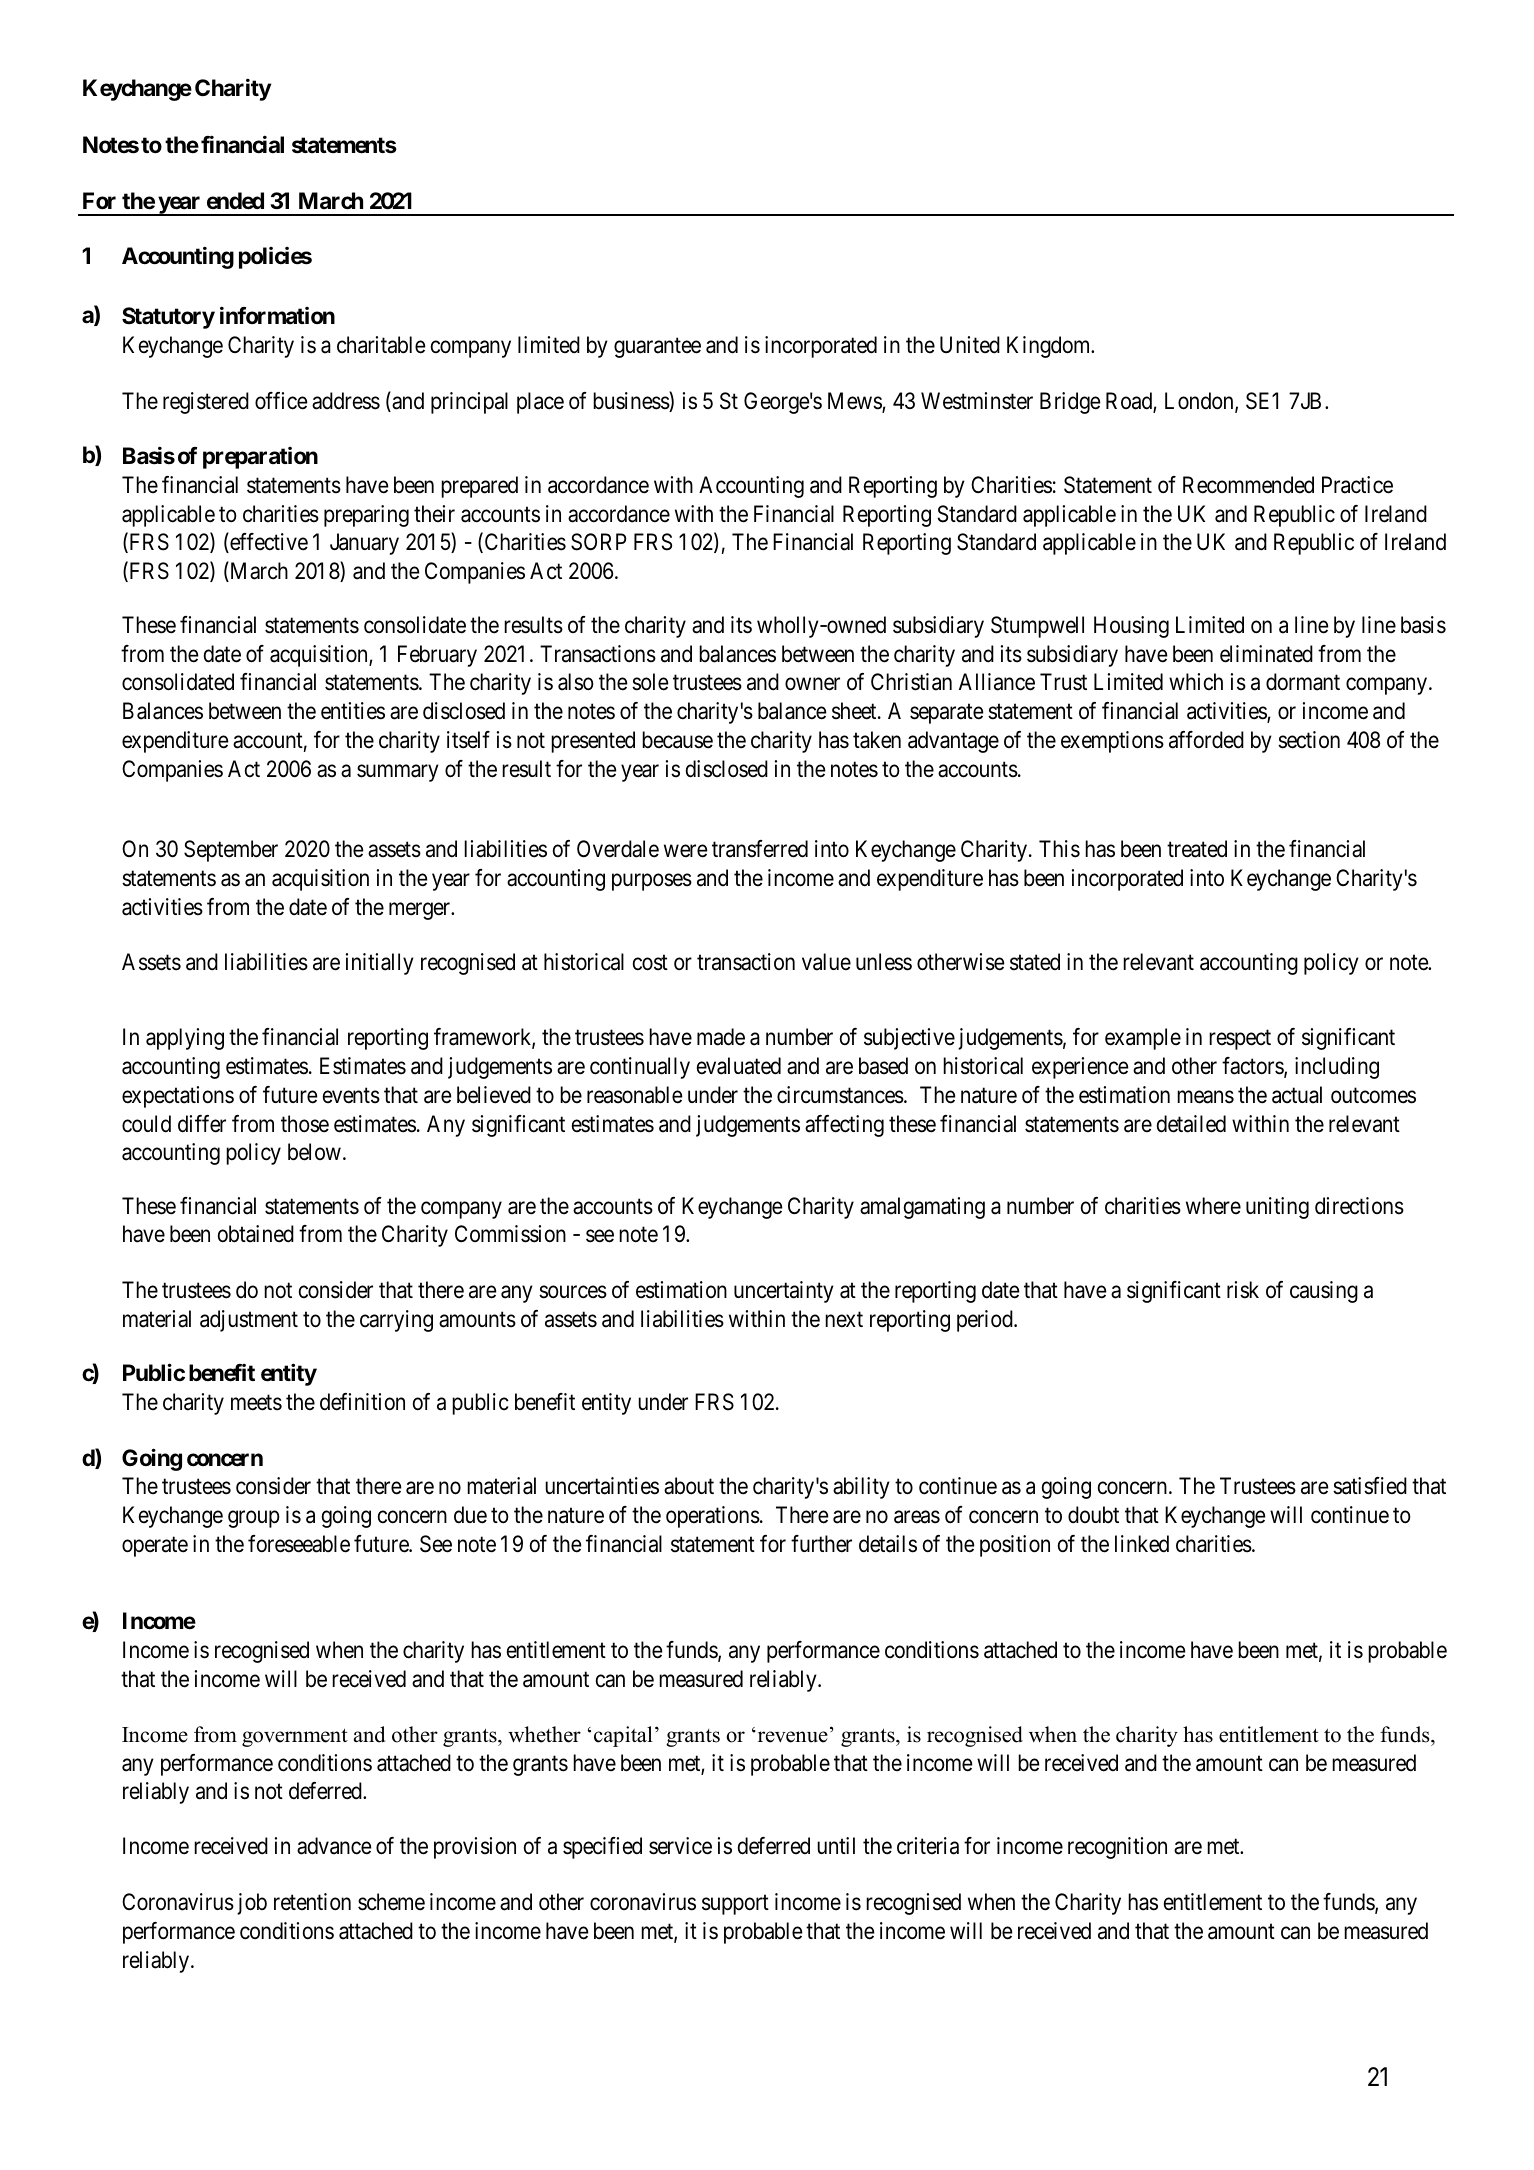  Describe the element at coordinates (249, 1321) in the page. I see `adjustment` at that location.
